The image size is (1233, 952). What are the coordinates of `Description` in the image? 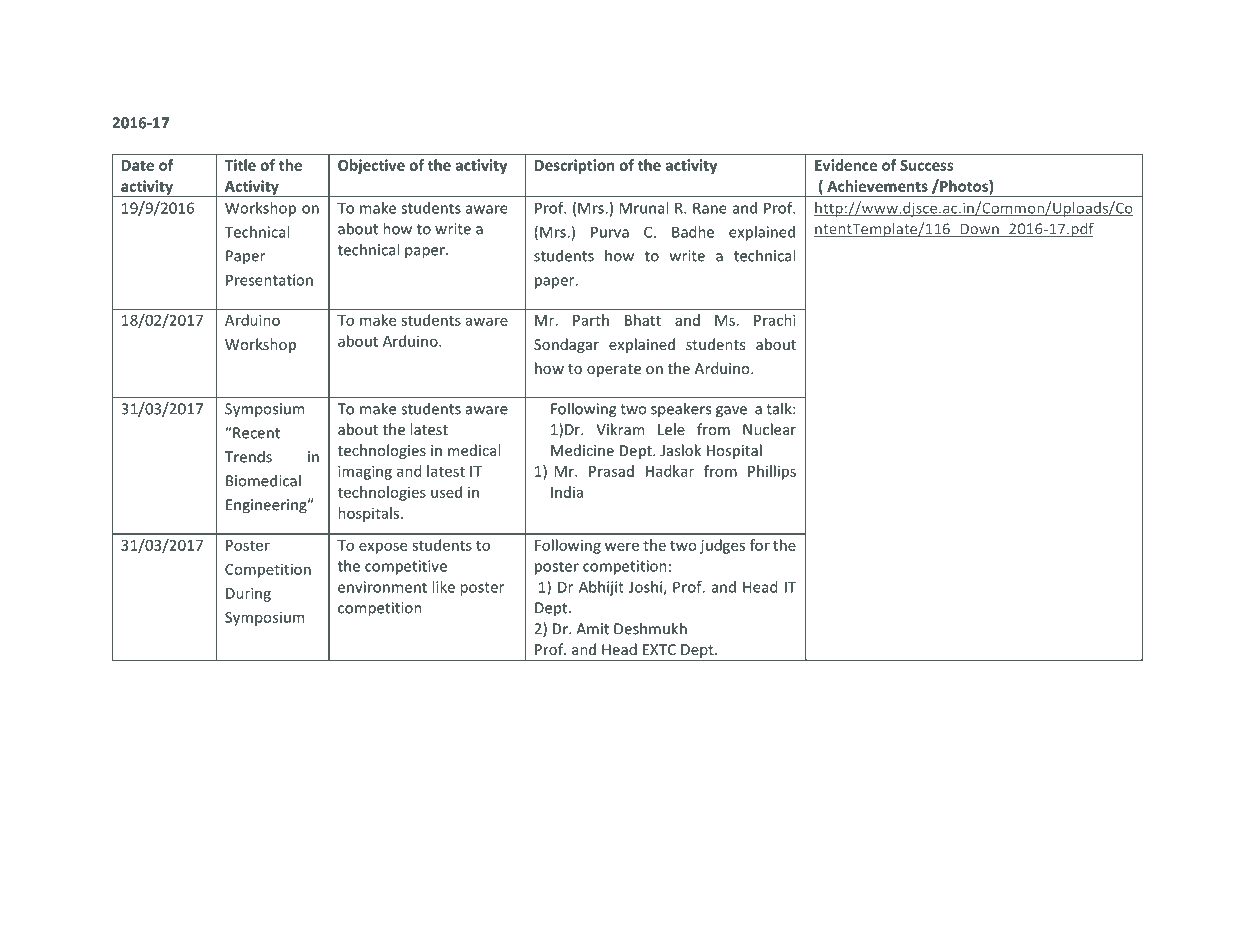 It's located at (574, 166).
